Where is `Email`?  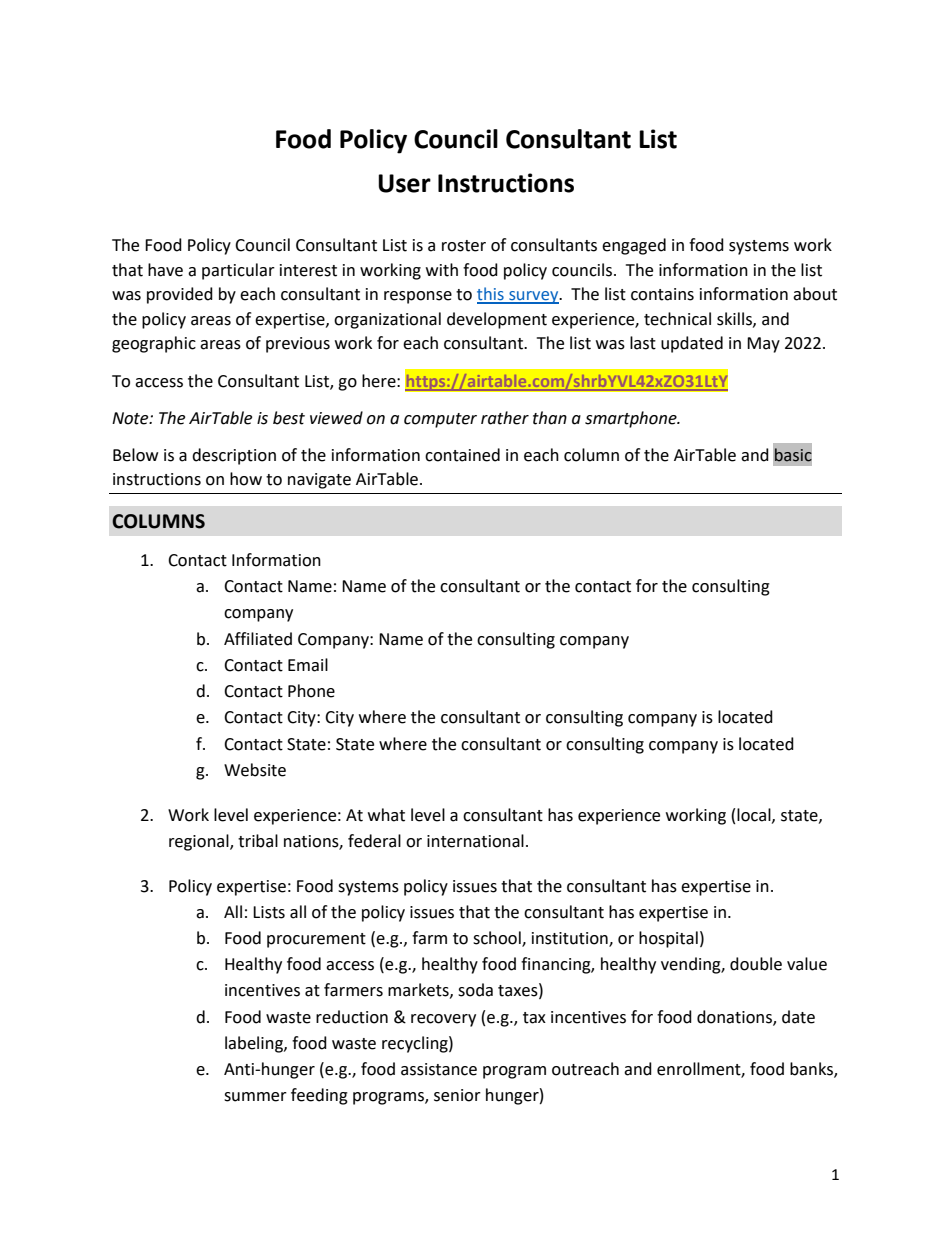
Email is located at coordinates (308, 665).
